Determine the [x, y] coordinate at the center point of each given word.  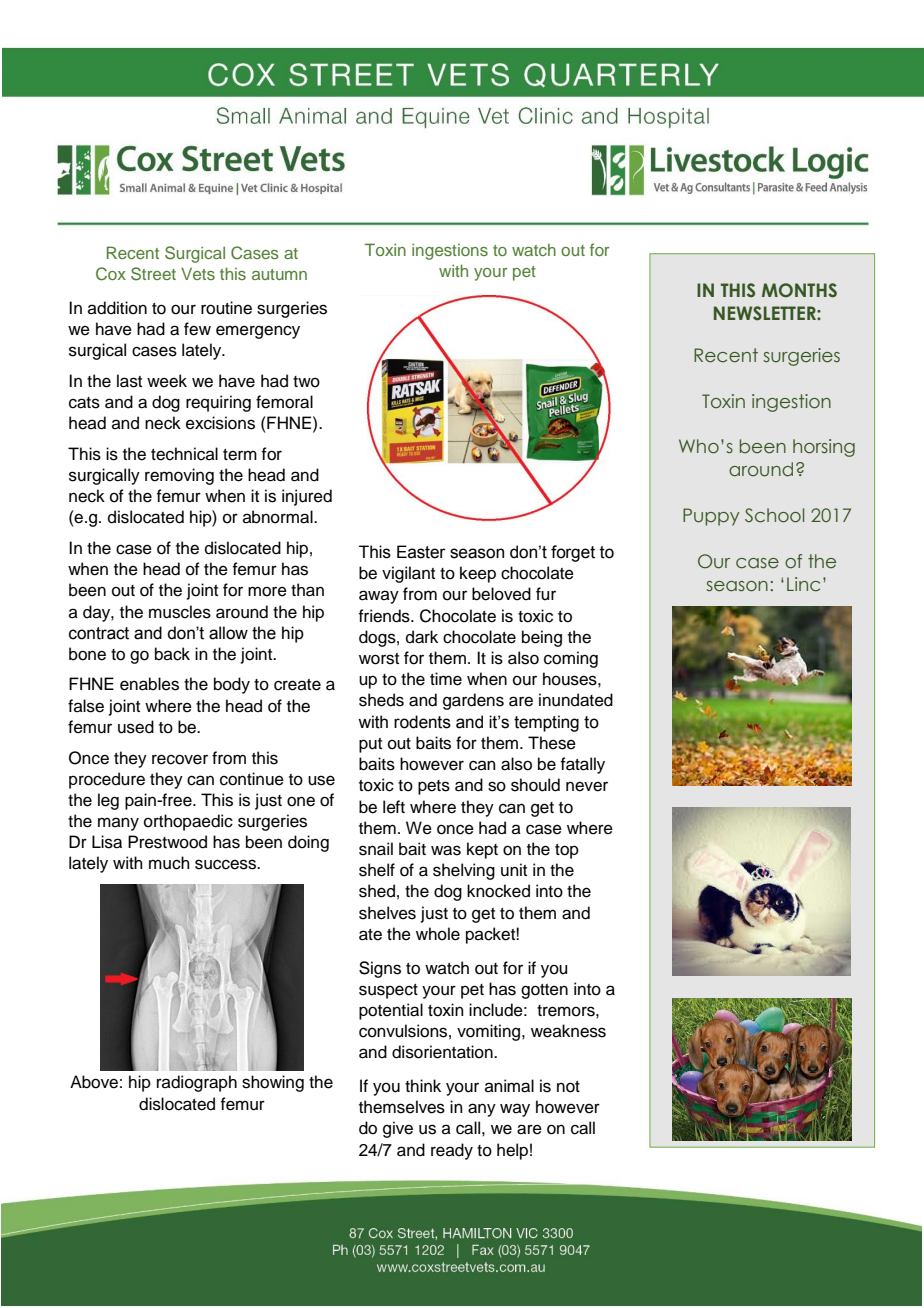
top [567, 851]
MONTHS [799, 290]
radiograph [197, 1083]
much [169, 863]
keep [478, 574]
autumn [279, 274]
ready [452, 1151]
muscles [180, 612]
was [446, 850]
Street [153, 274]
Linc [803, 584]
